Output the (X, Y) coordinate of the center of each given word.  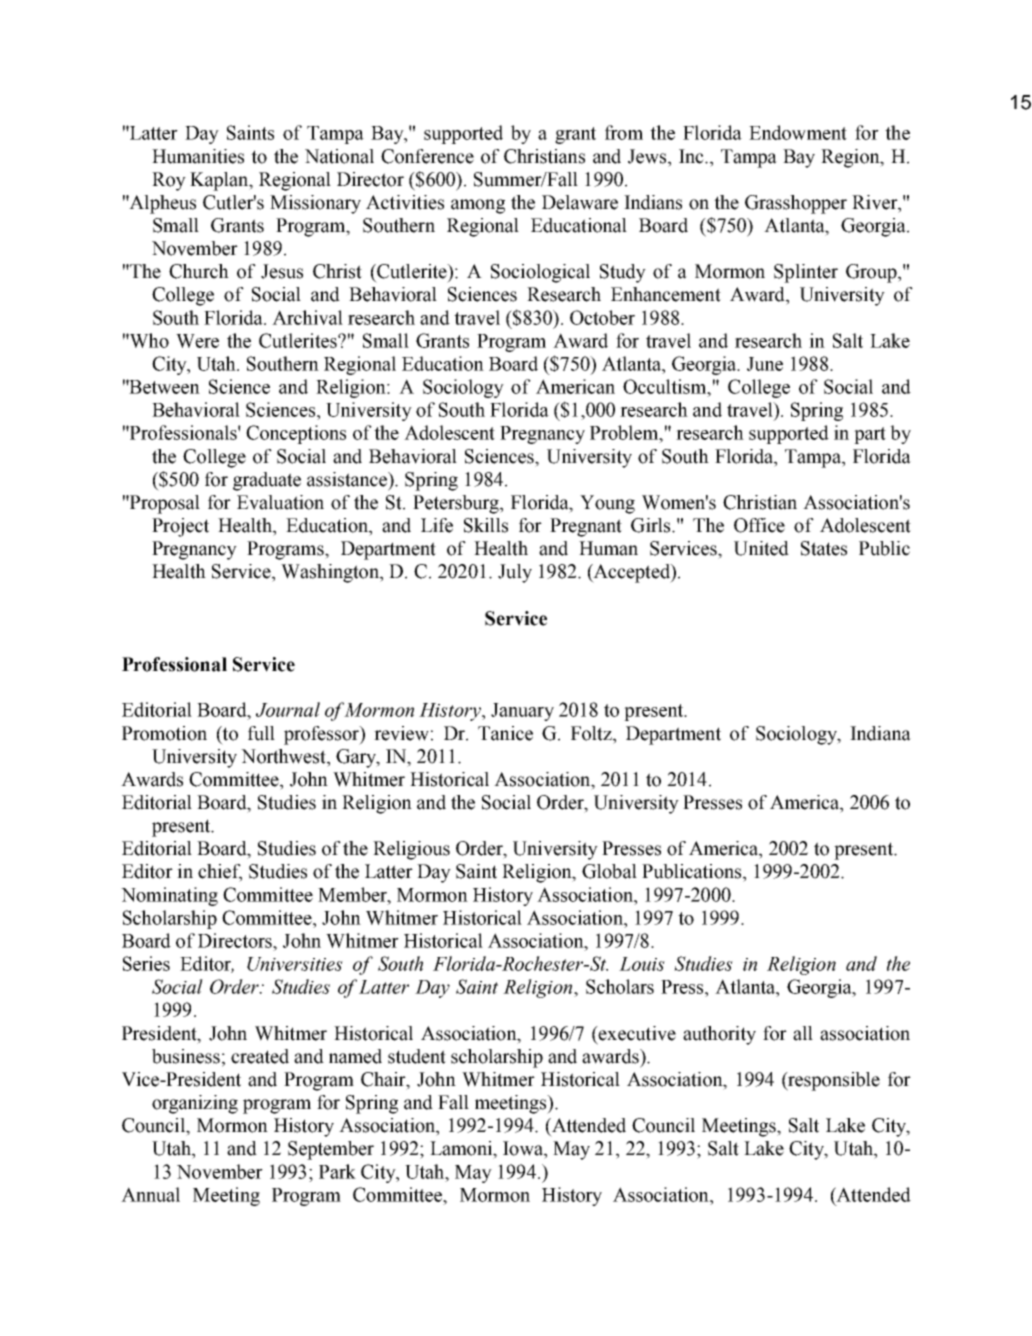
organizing (195, 1104)
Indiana (880, 733)
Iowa (524, 1148)
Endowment (798, 132)
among (478, 206)
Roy (169, 181)
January (522, 712)
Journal (288, 709)
